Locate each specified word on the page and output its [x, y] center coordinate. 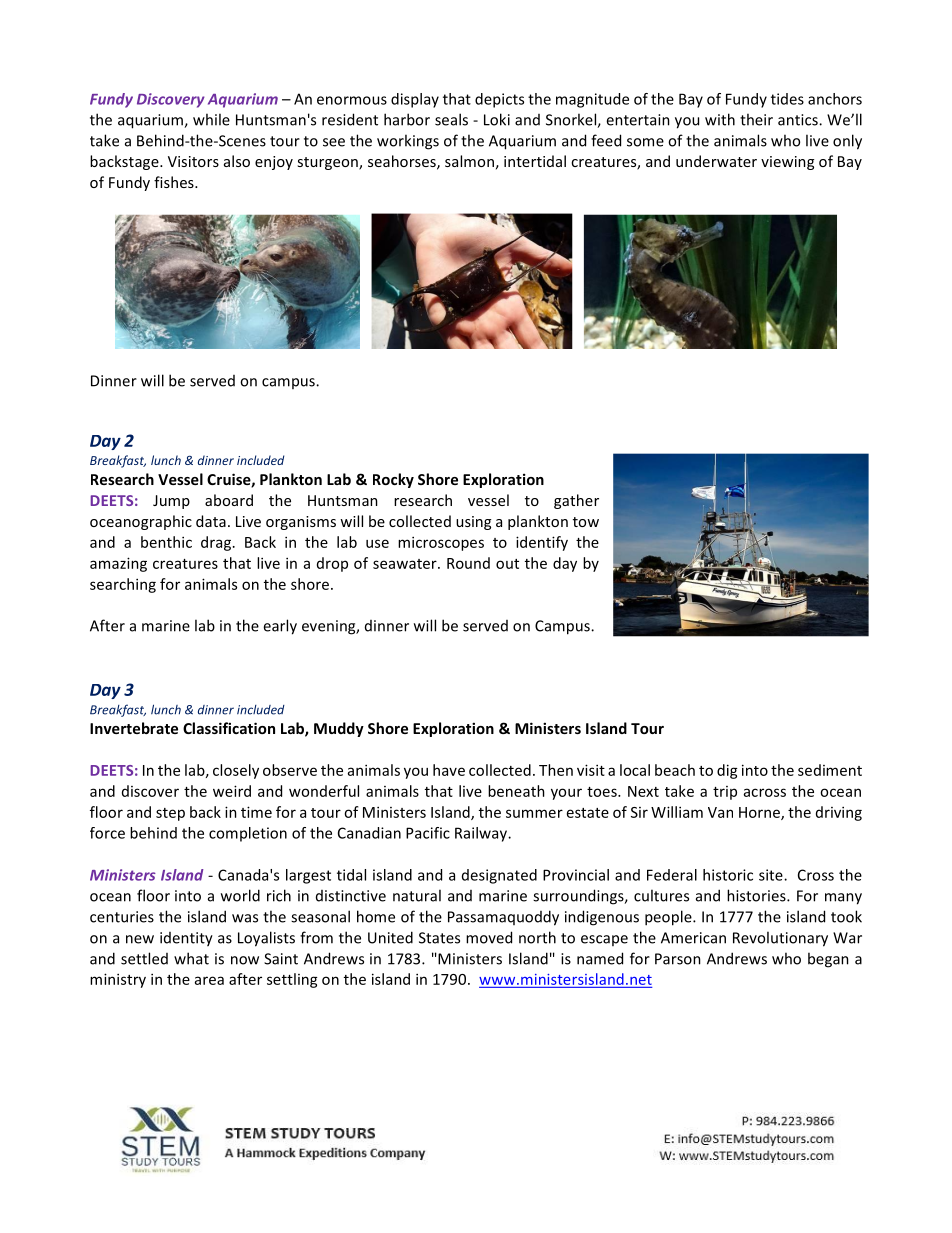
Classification [229, 728]
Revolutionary [780, 939]
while [211, 119]
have [449, 770]
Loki [497, 119]
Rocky [393, 480]
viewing [787, 163]
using [473, 523]
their [756, 119]
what [191, 958]
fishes [175, 182]
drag [216, 543]
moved [489, 937]
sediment [830, 770]
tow [586, 522]
